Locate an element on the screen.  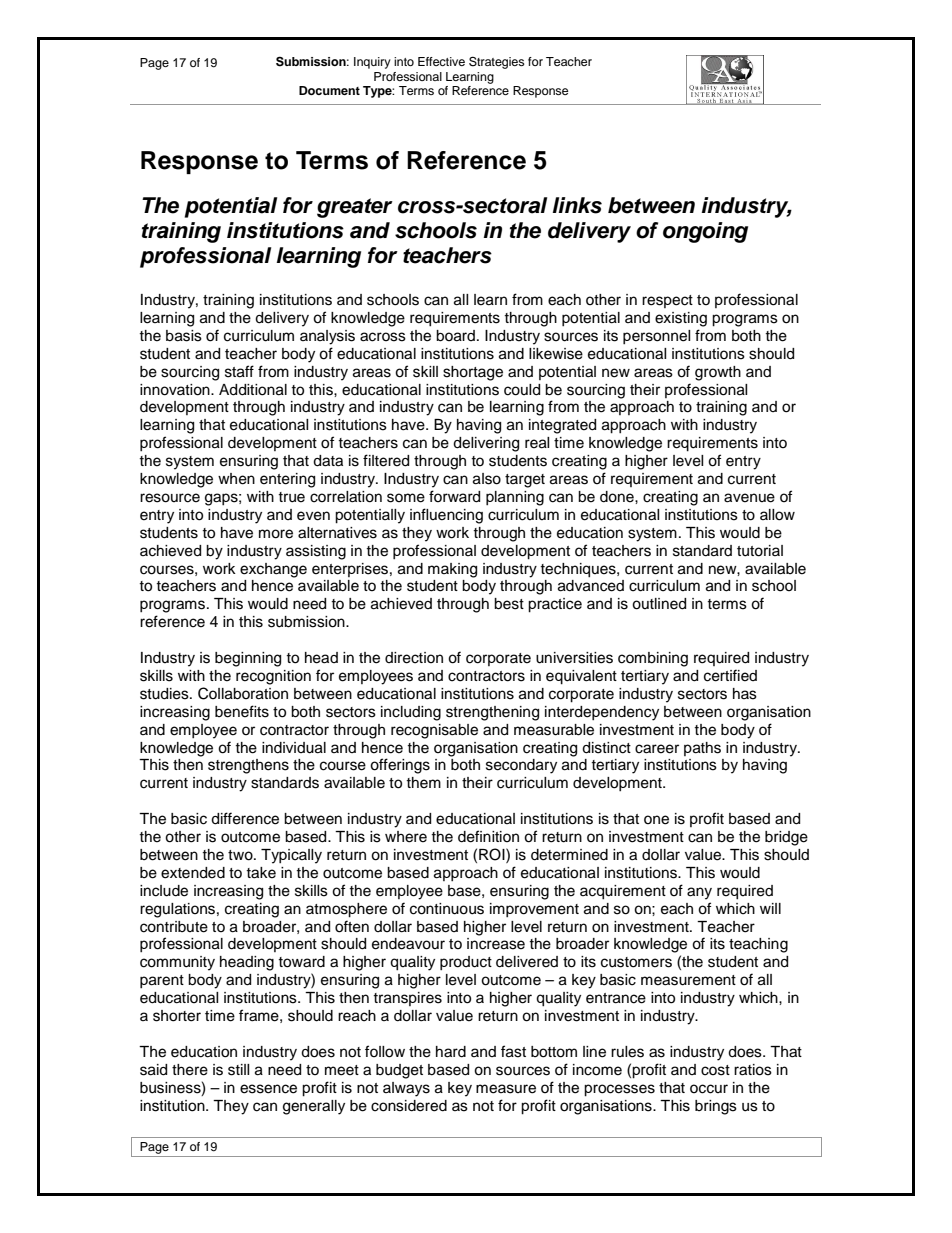
still is located at coordinates (238, 1070).
